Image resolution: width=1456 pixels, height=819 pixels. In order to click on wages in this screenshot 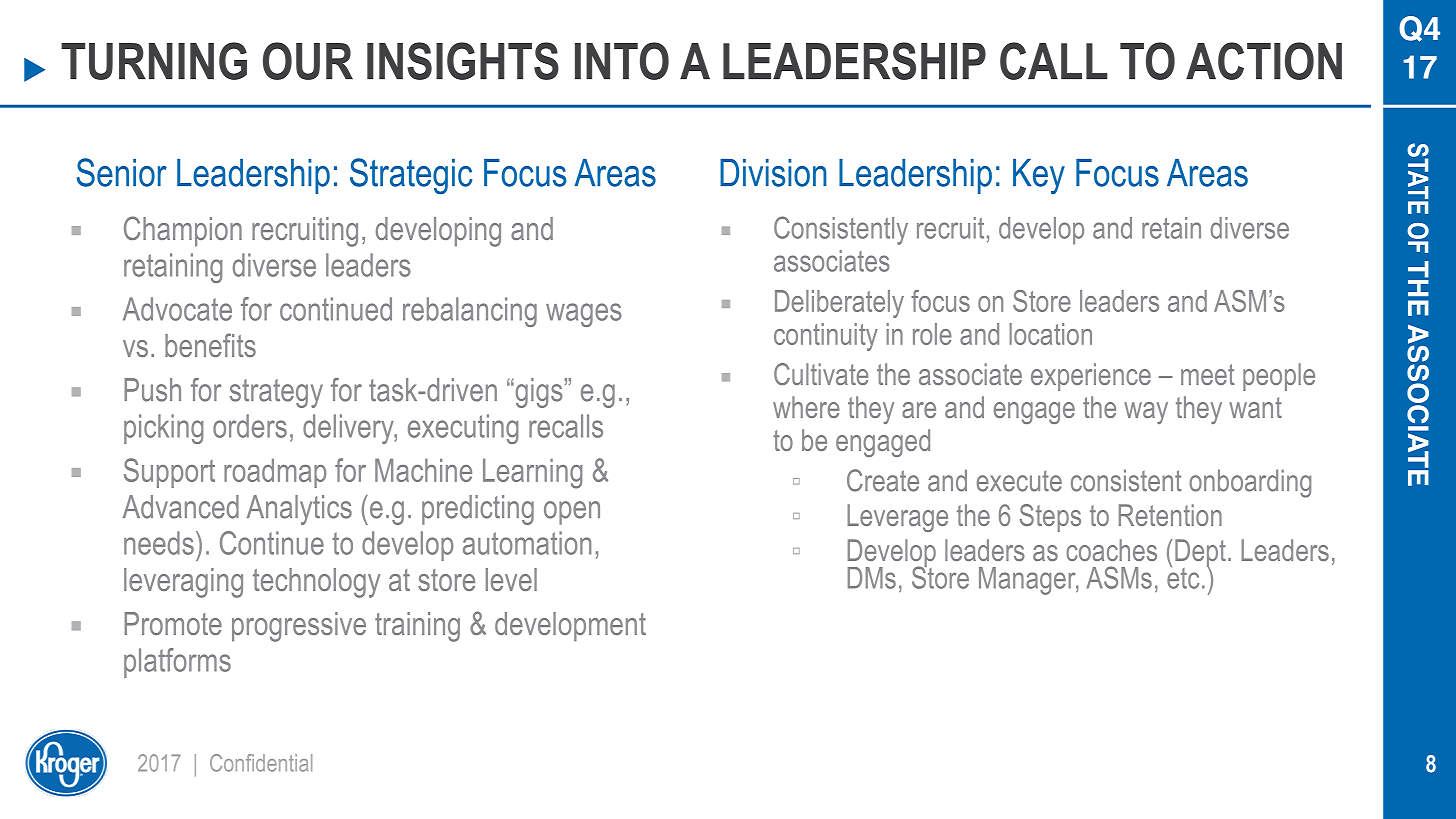, I will do `click(584, 315)`.
